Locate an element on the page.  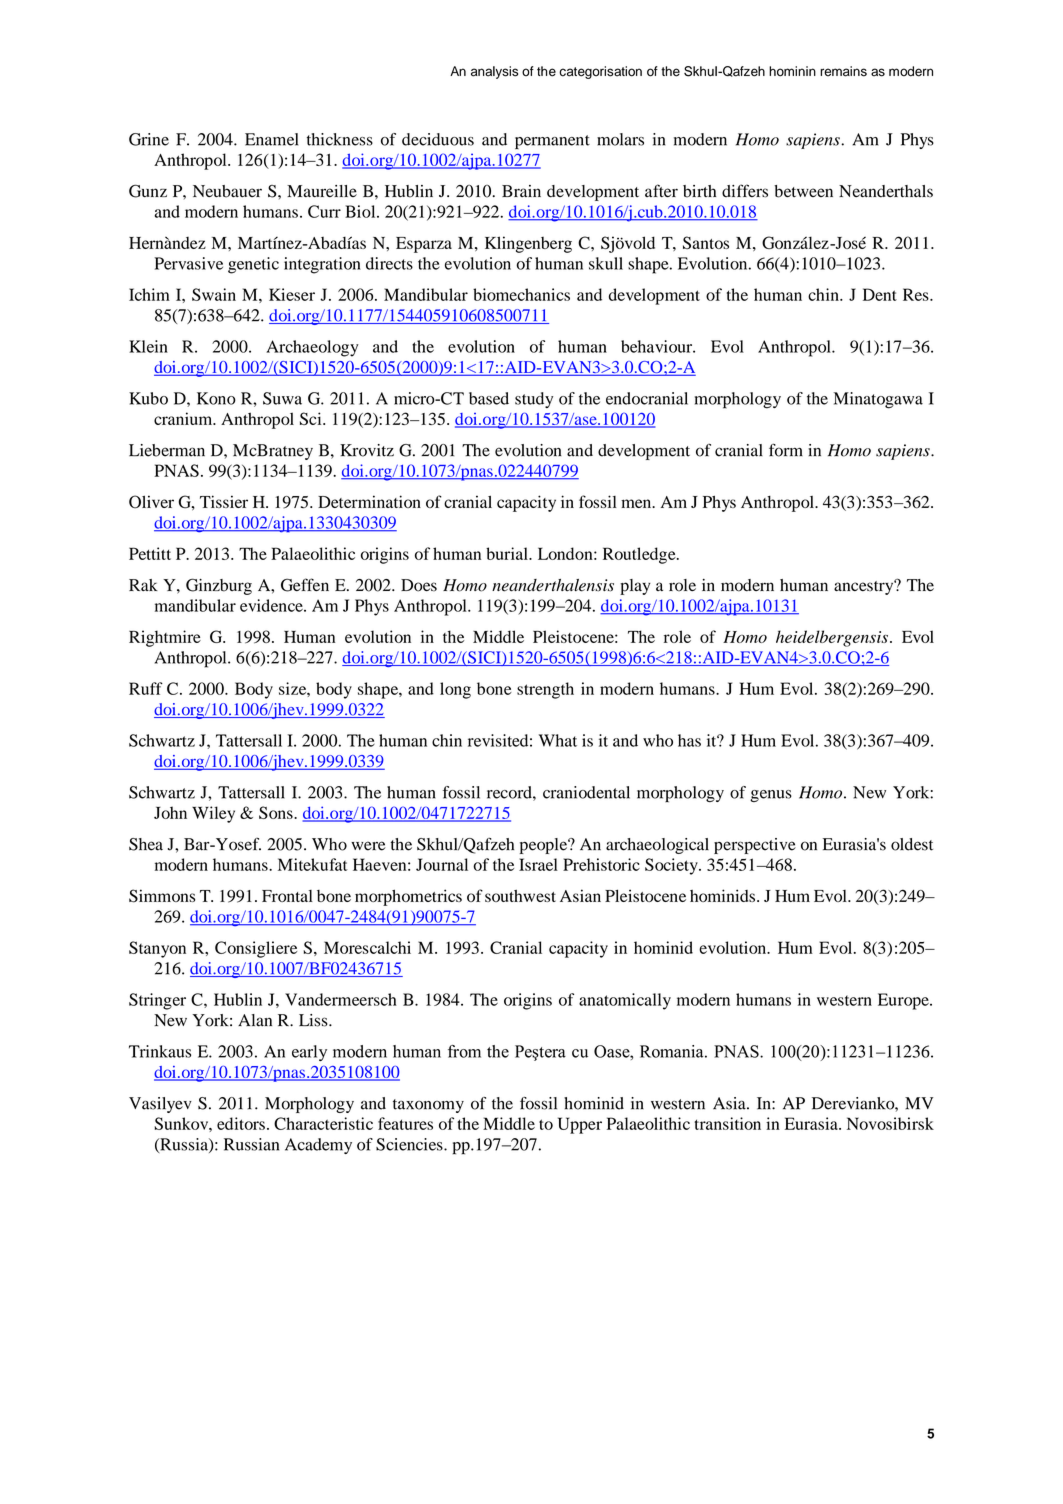
Upper is located at coordinates (580, 1125).
